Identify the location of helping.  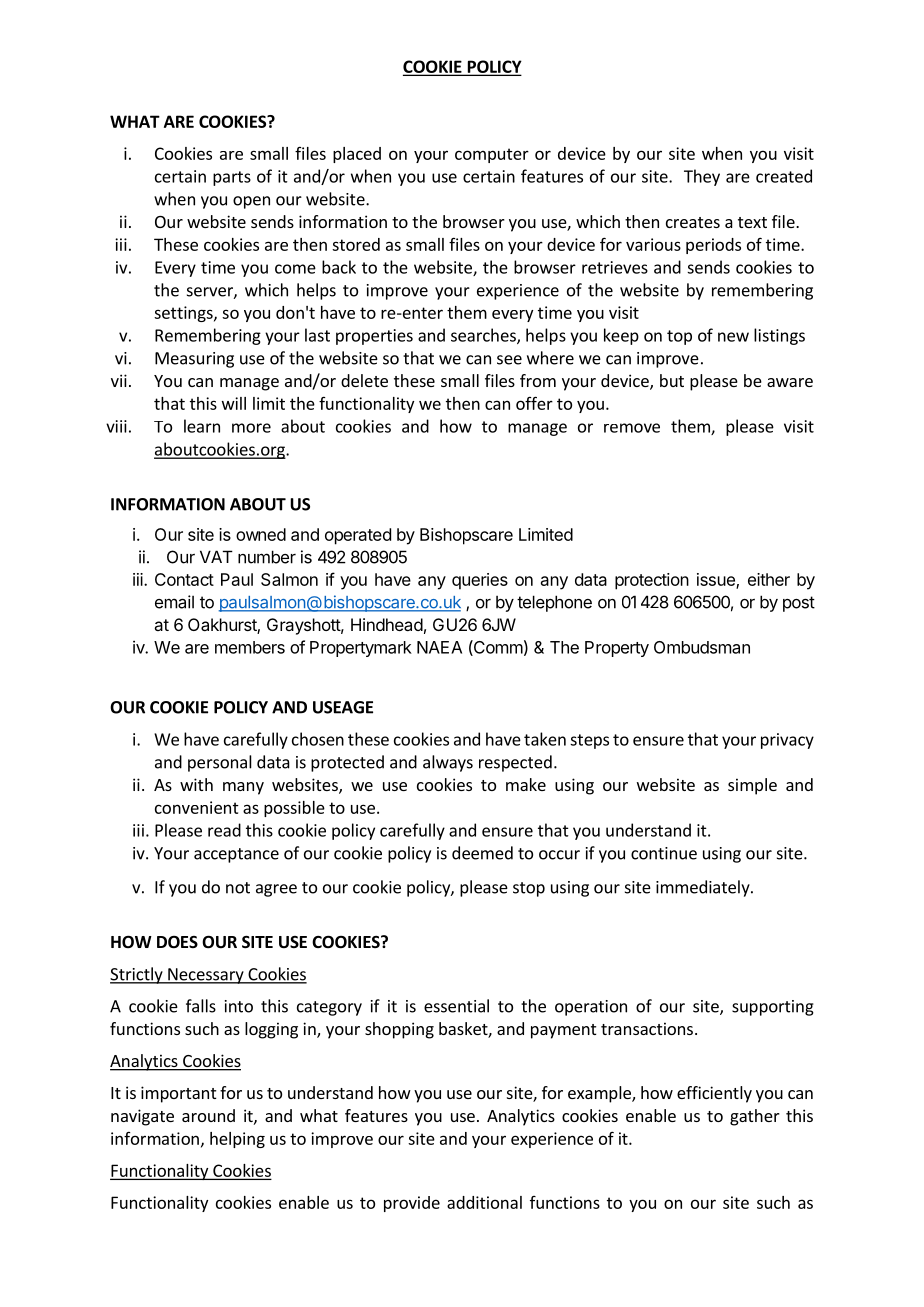
(237, 1140).
